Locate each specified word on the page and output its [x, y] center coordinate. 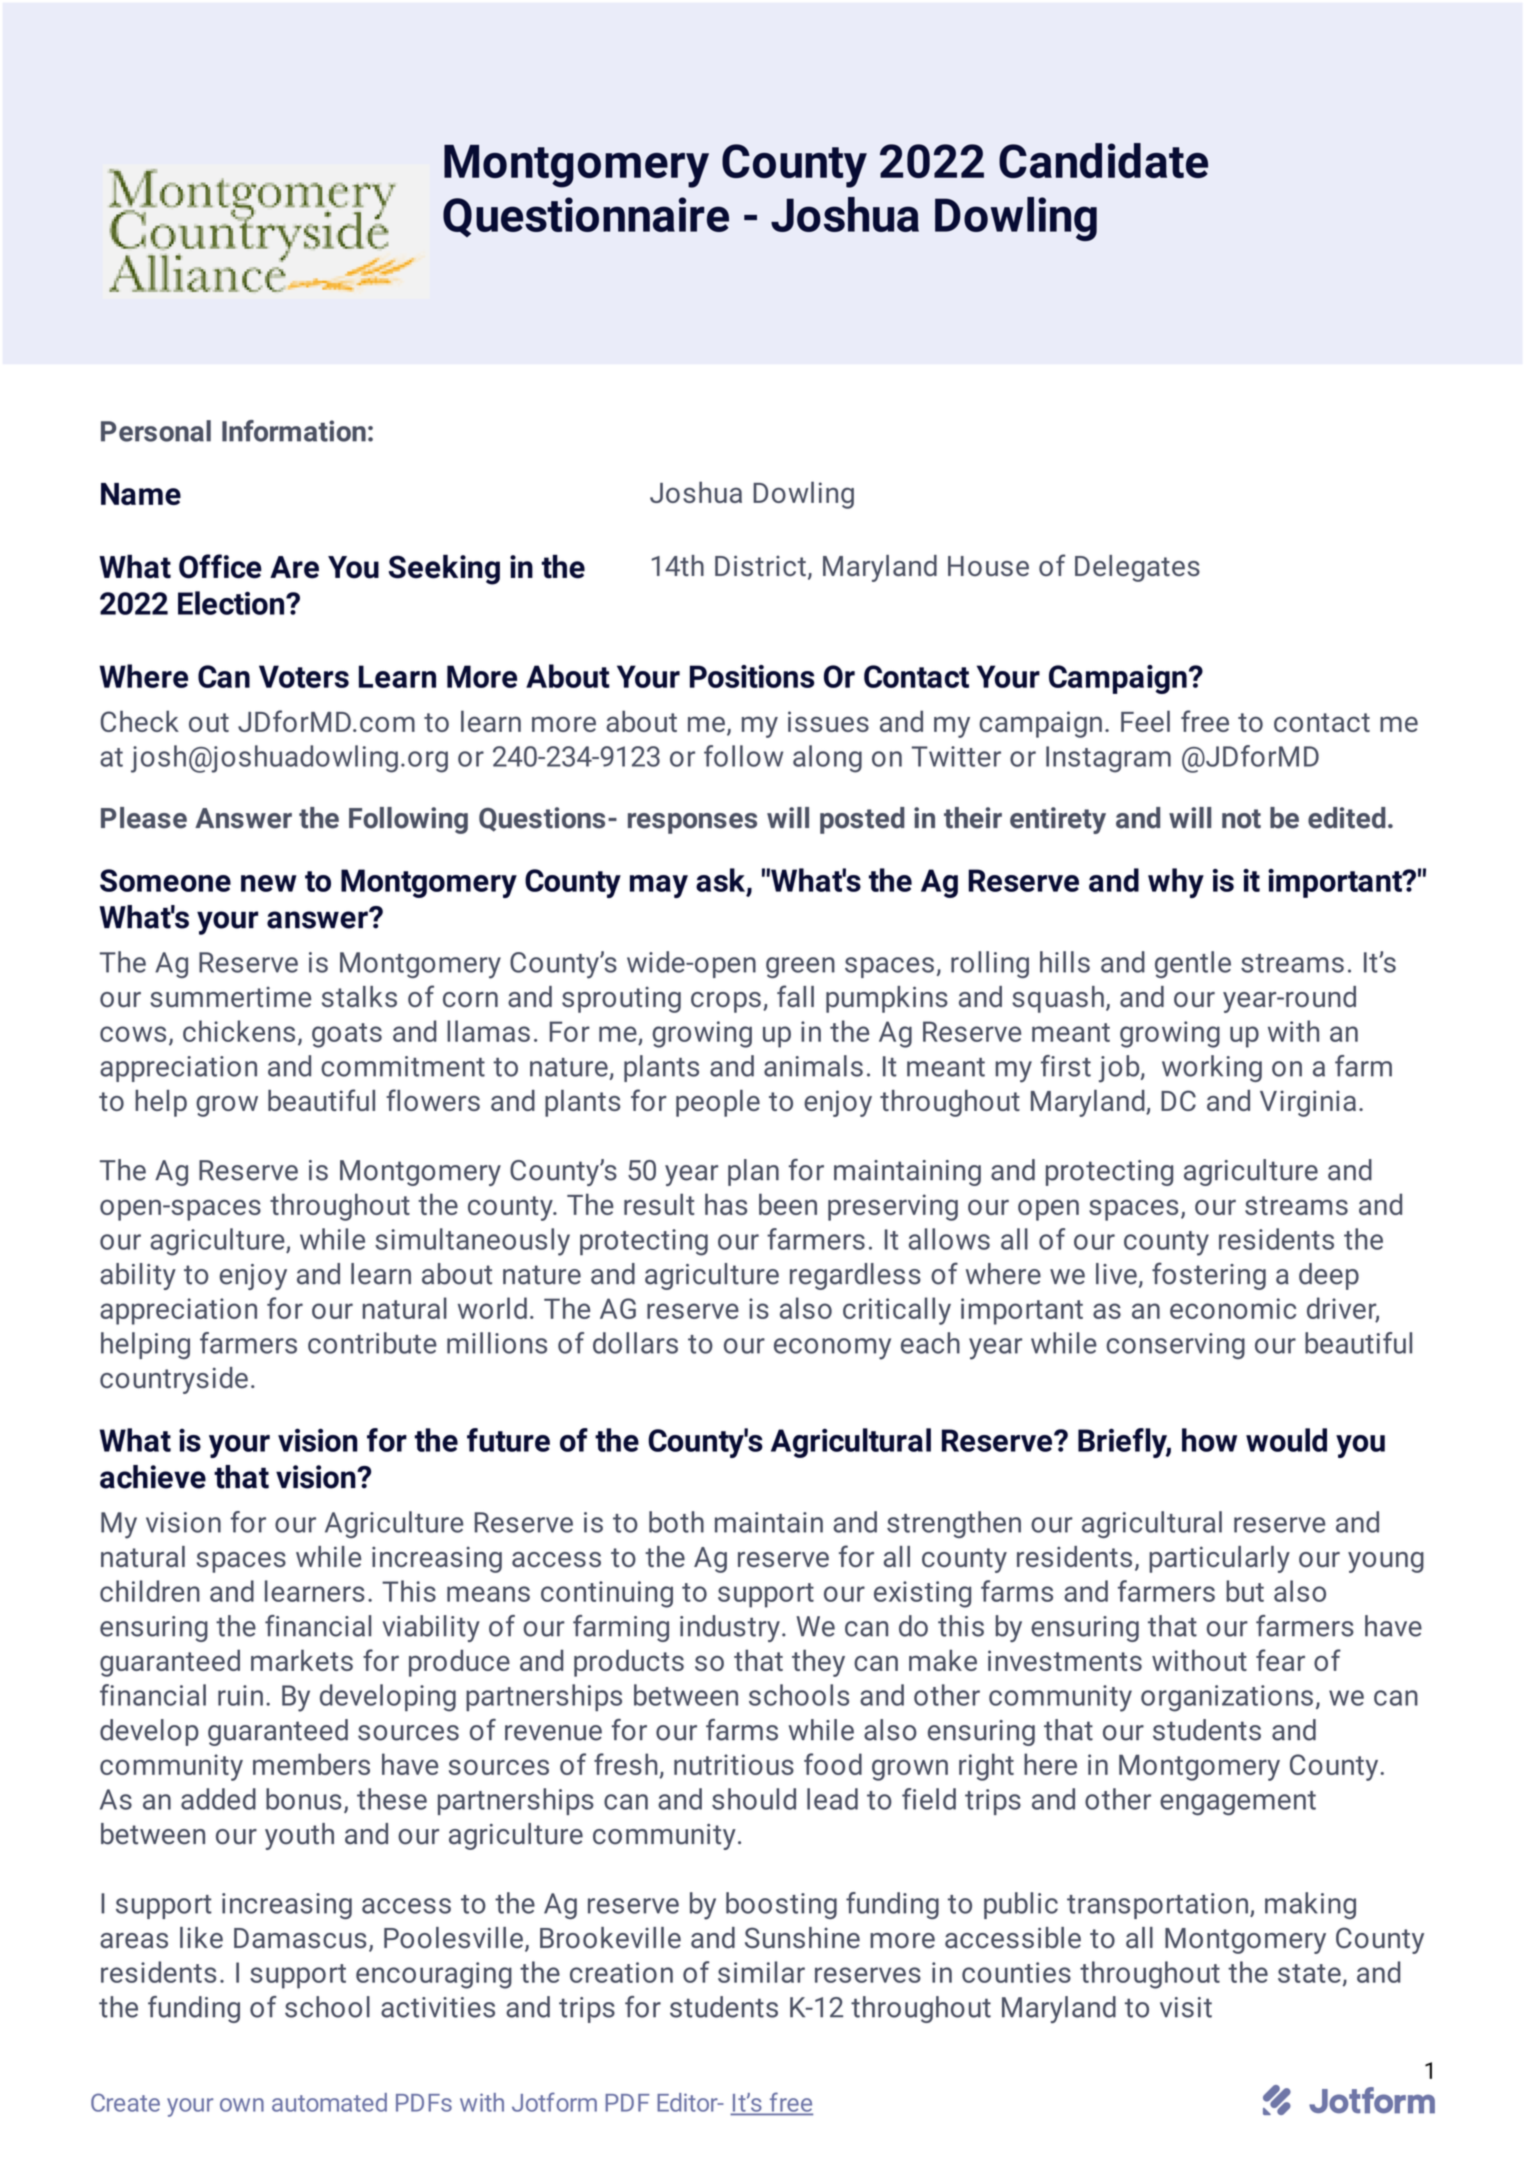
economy [832, 1349]
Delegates [1137, 568]
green [800, 967]
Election [232, 603]
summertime [230, 997]
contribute [372, 1343]
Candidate [1103, 160]
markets [302, 1660]
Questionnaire [586, 217]
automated [329, 2102]
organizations [1227, 1698]
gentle [1193, 964]
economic [1233, 1308]
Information [294, 431]
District [760, 565]
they [818, 1663]
